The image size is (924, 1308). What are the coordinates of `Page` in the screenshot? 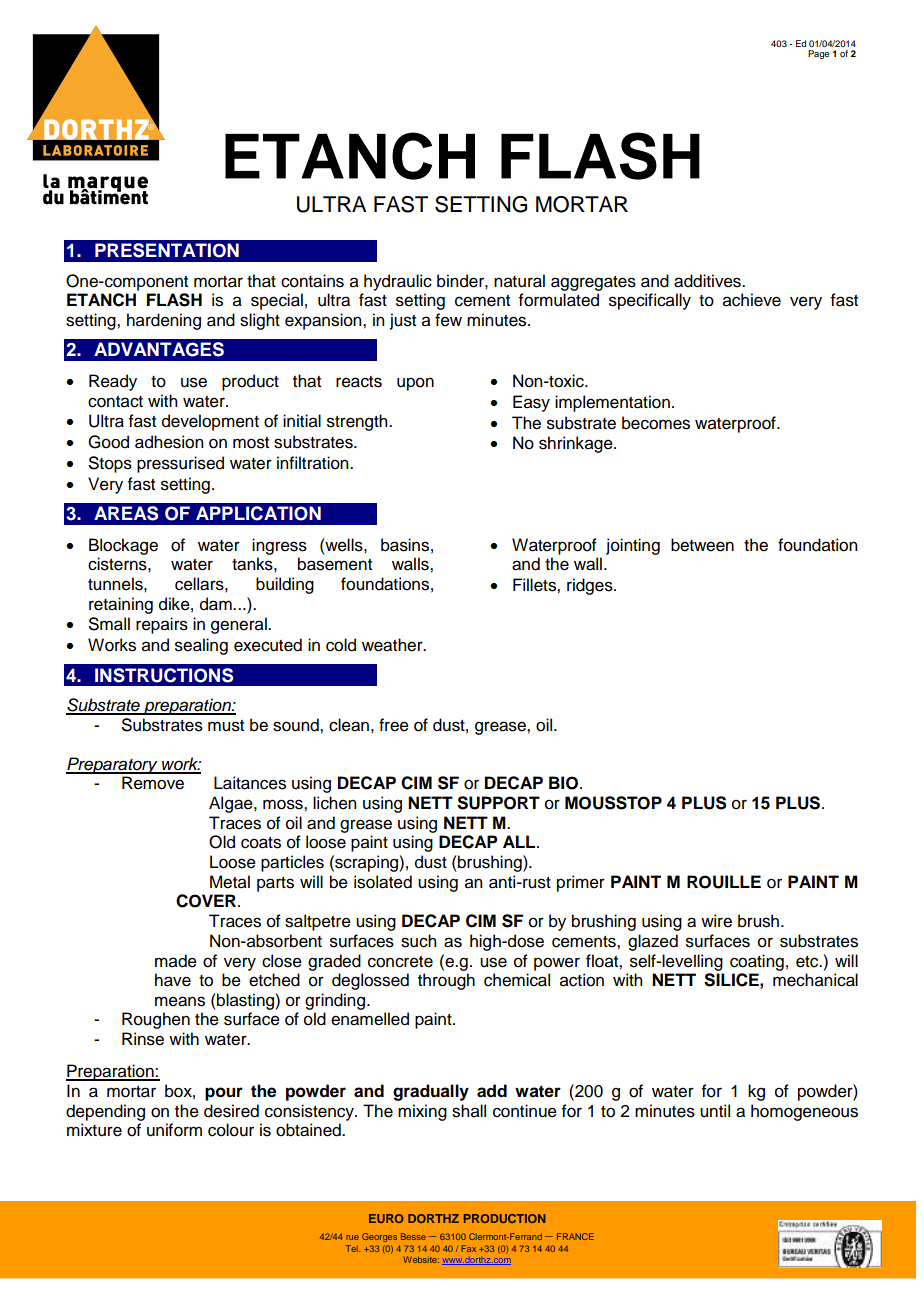 It's located at (818, 54).
